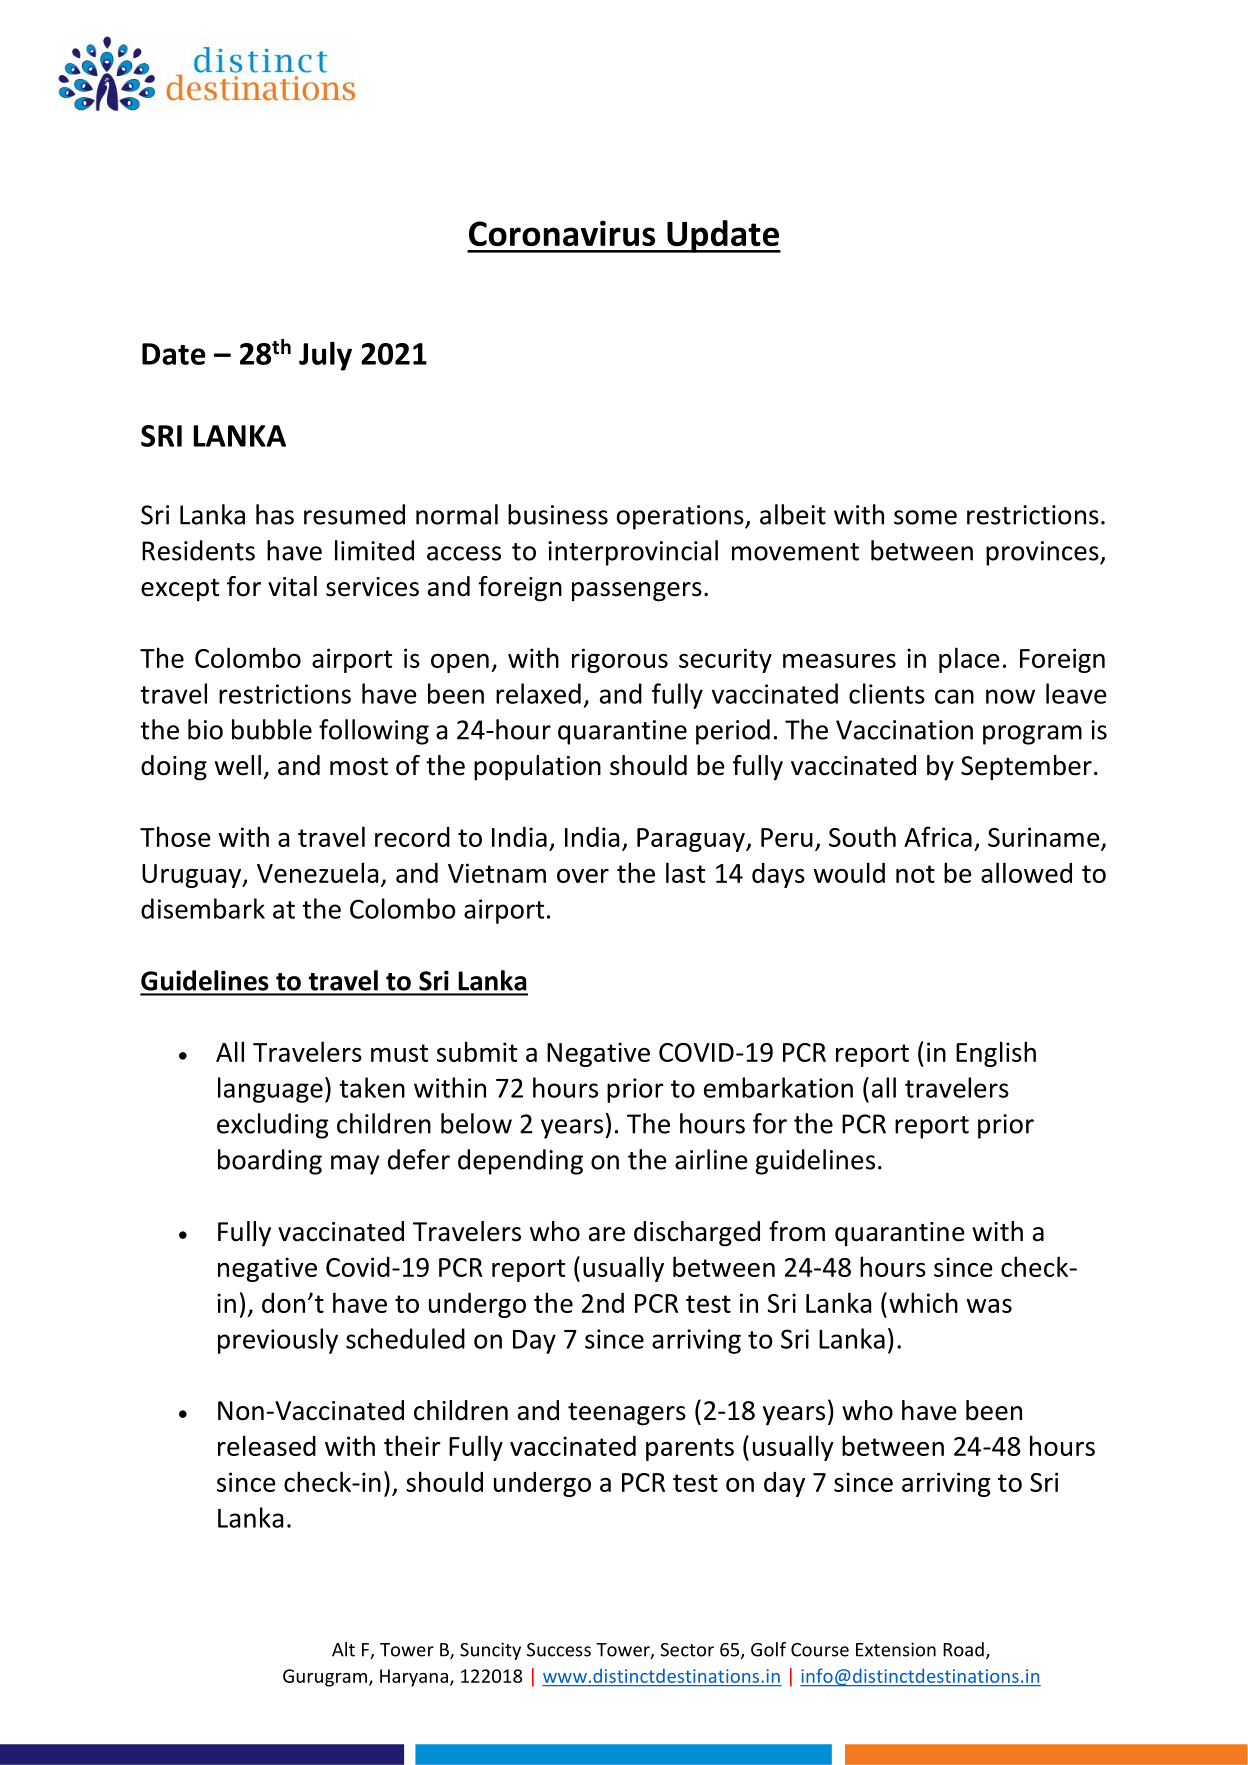  Describe the element at coordinates (583, 876) in the document. I see `over` at that location.
